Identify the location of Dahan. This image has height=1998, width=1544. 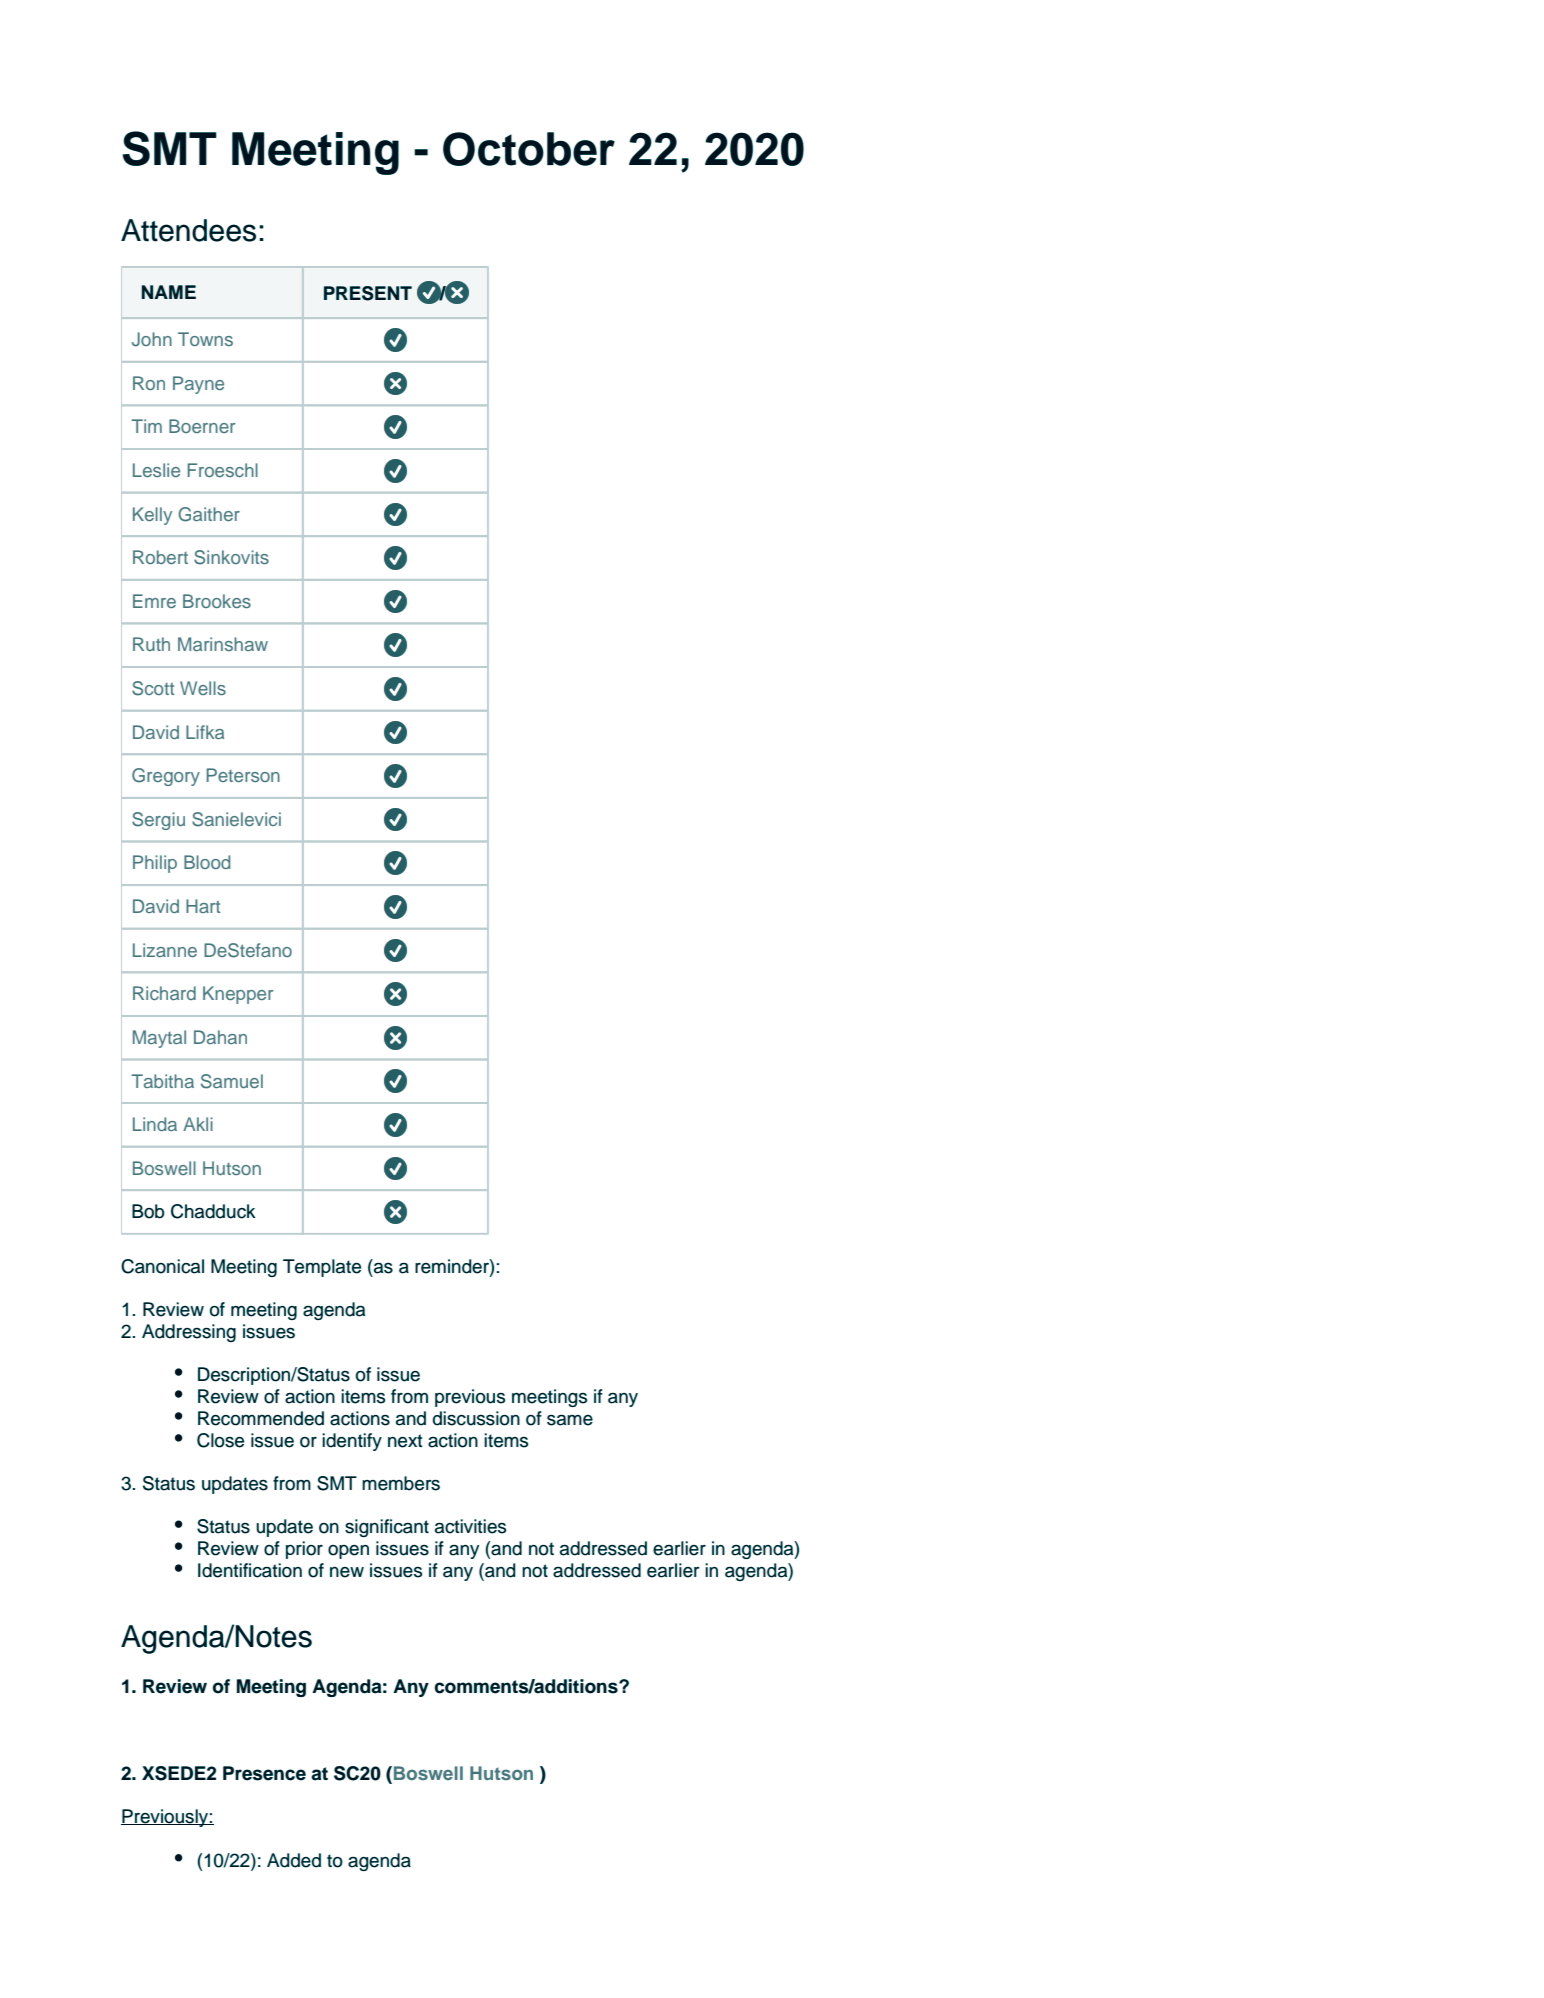
(220, 1037).
